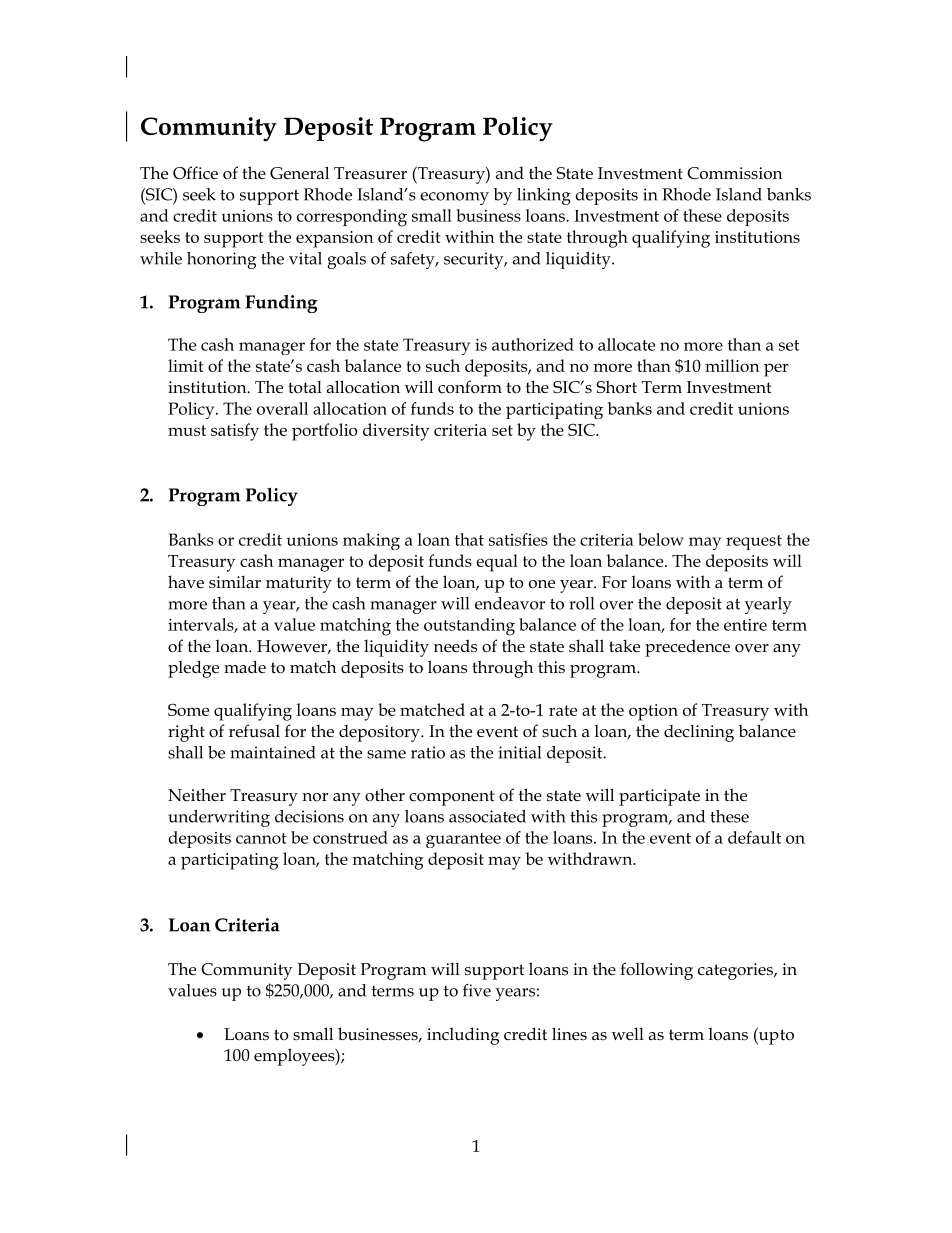 The height and width of the screenshot is (1233, 952). I want to click on entire, so click(745, 625).
